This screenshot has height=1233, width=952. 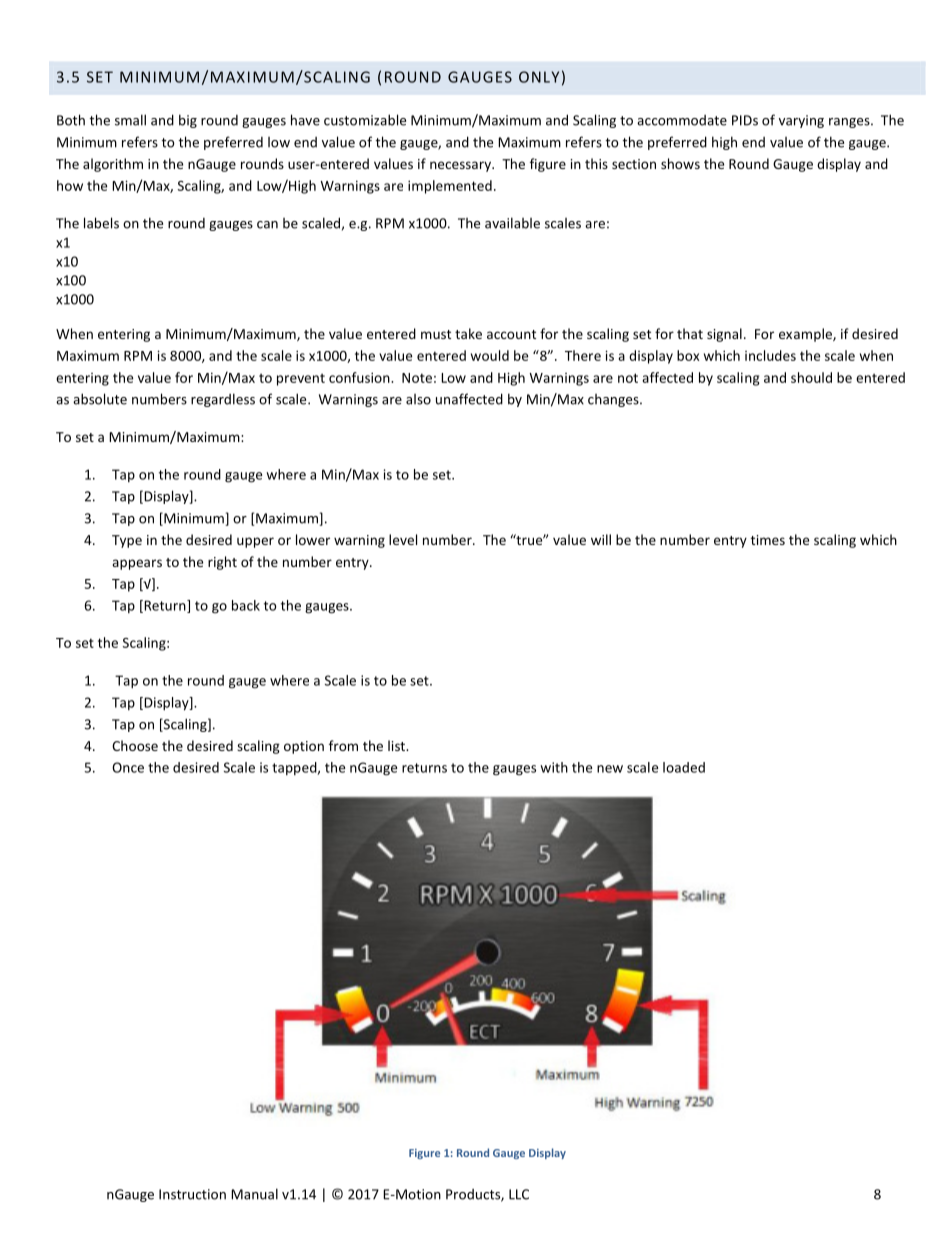 What do you see at coordinates (801, 121) in the screenshot?
I see `varying` at bounding box center [801, 121].
